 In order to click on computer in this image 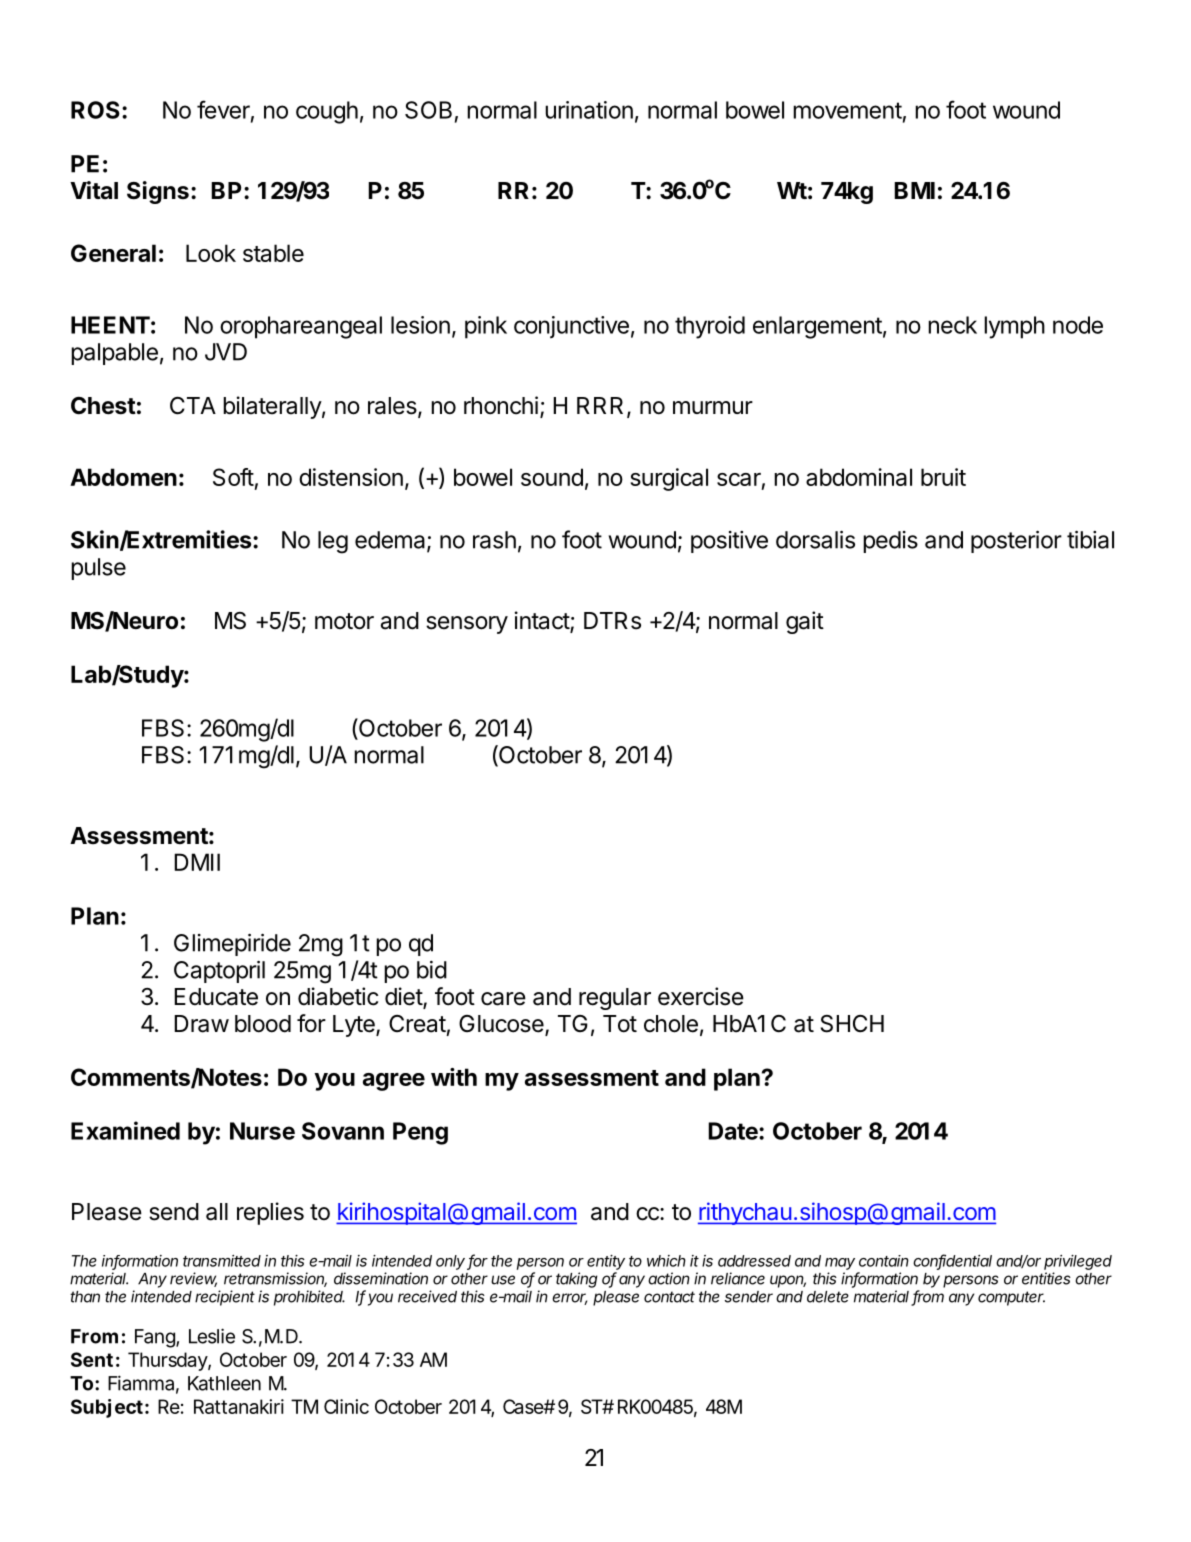, I will do `click(1011, 1298)`.
